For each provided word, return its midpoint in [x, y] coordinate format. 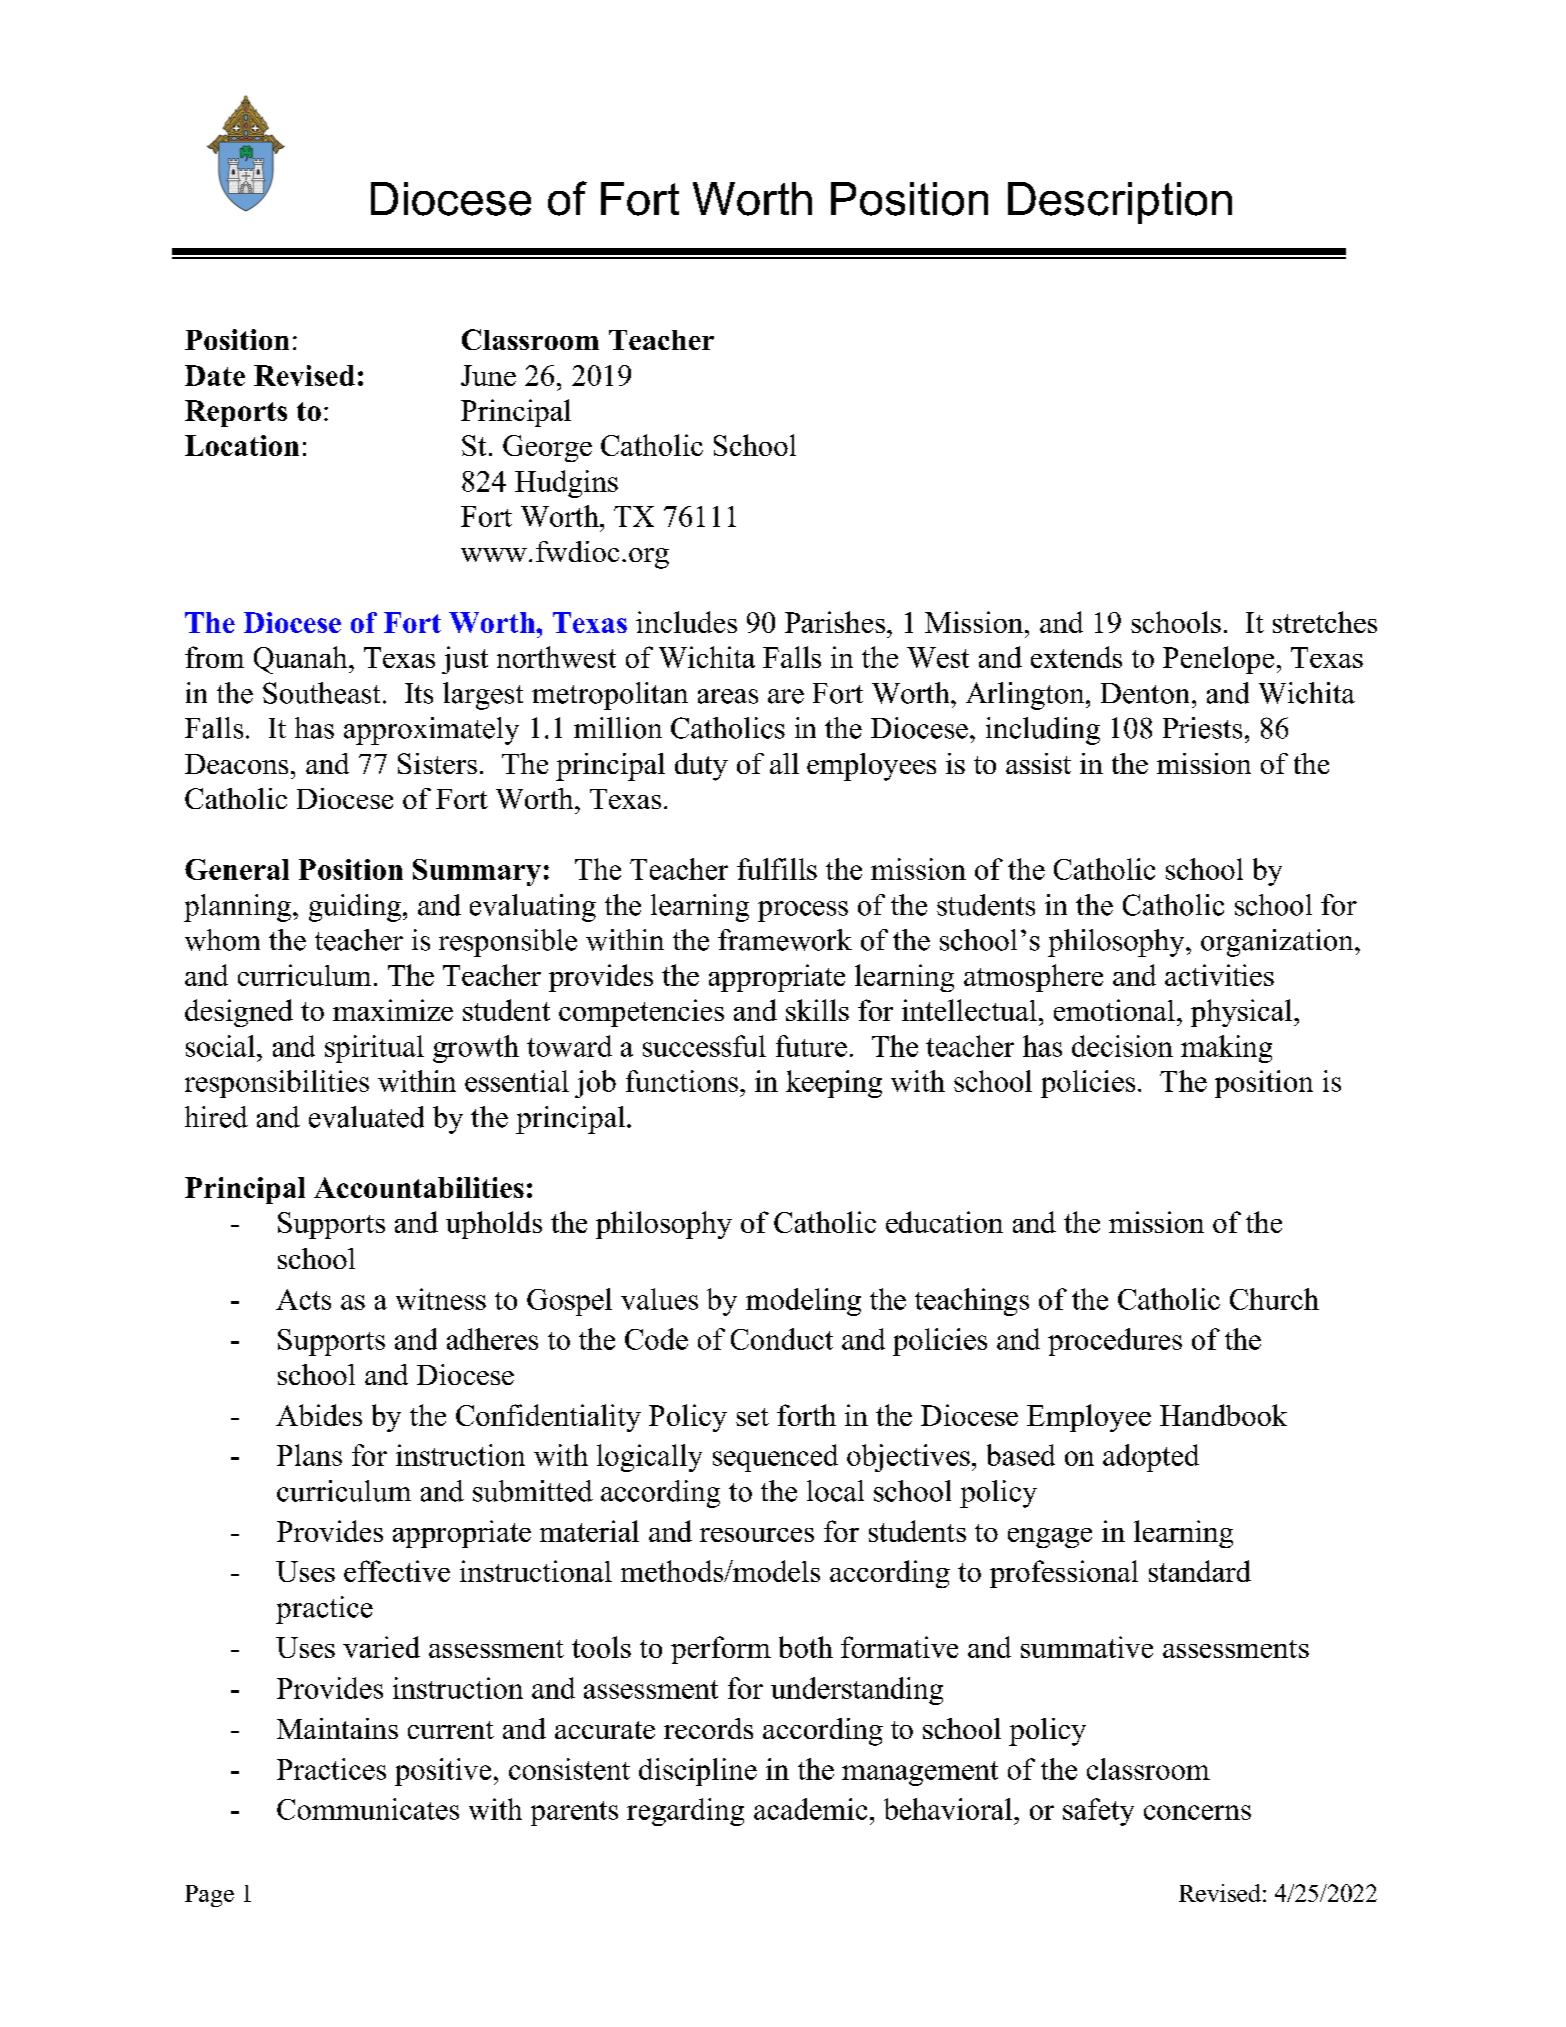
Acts [303, 1299]
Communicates [368, 1809]
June [488, 375]
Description [1120, 203]
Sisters [437, 763]
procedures [1115, 1342]
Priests [1202, 728]
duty [701, 767]
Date [215, 375]
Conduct [782, 1339]
